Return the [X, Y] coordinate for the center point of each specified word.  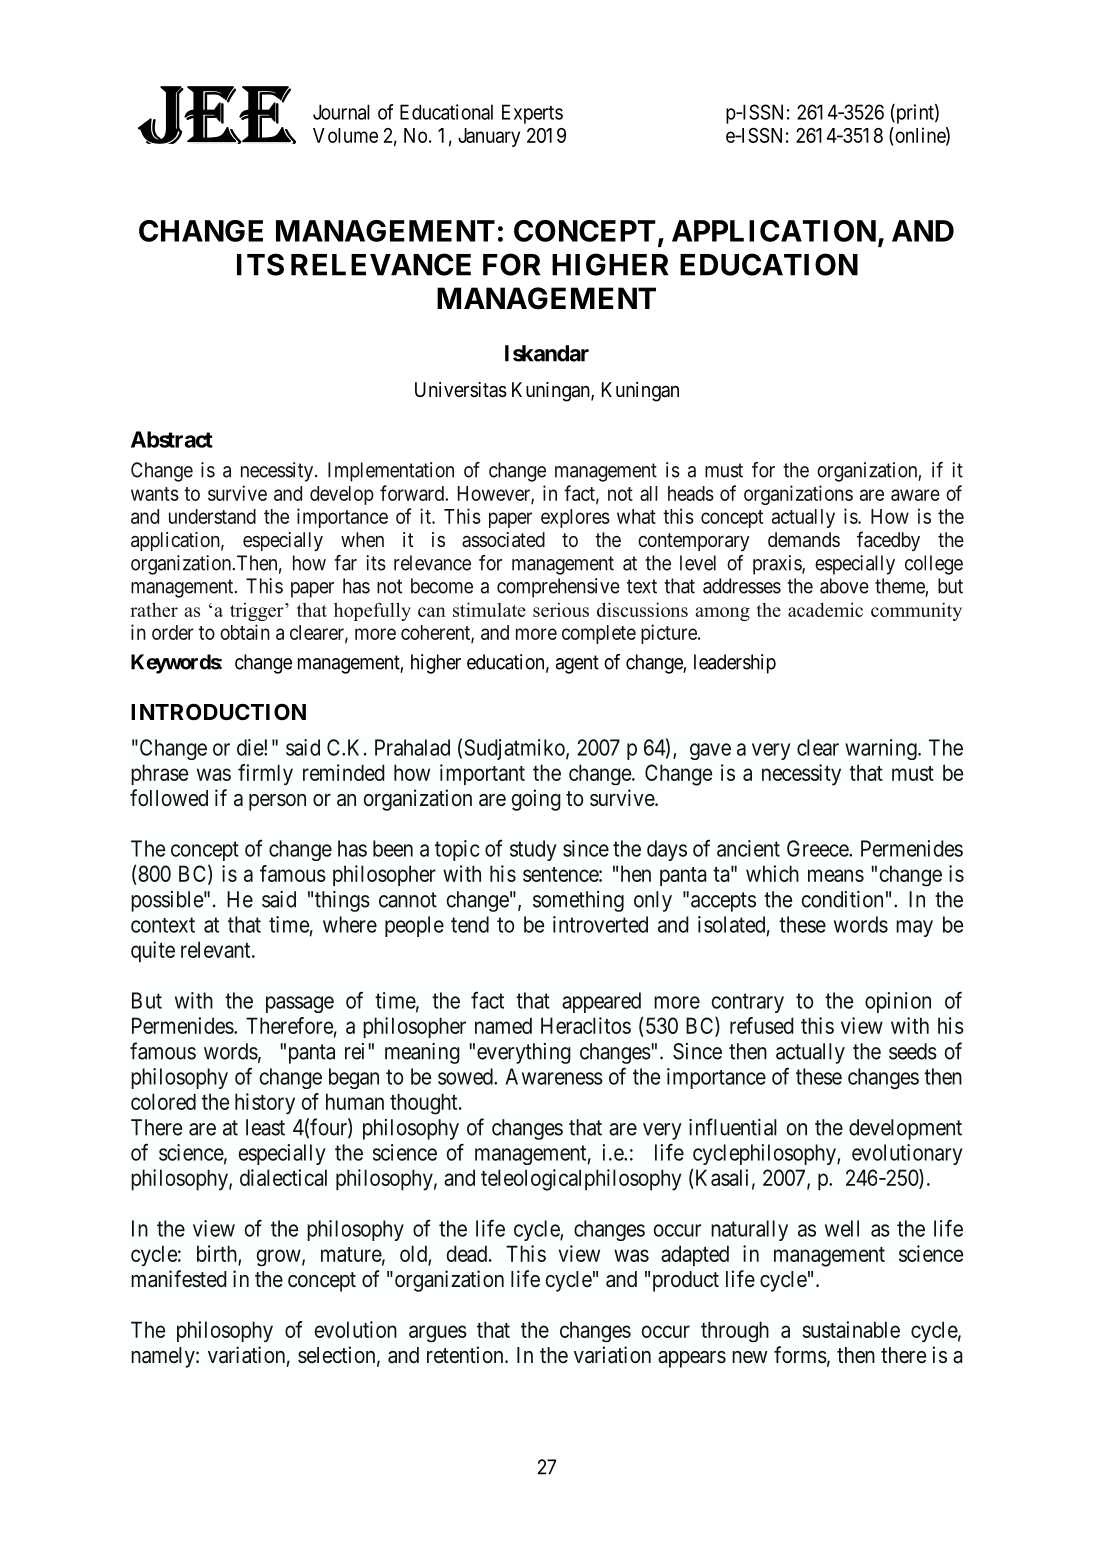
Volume [345, 135]
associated [503, 540]
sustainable [851, 1329]
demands [804, 539]
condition [842, 899]
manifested [179, 1279]
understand [212, 516]
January [489, 137]
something [578, 901]
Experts [532, 114]
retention [466, 1355]
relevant [217, 949]
